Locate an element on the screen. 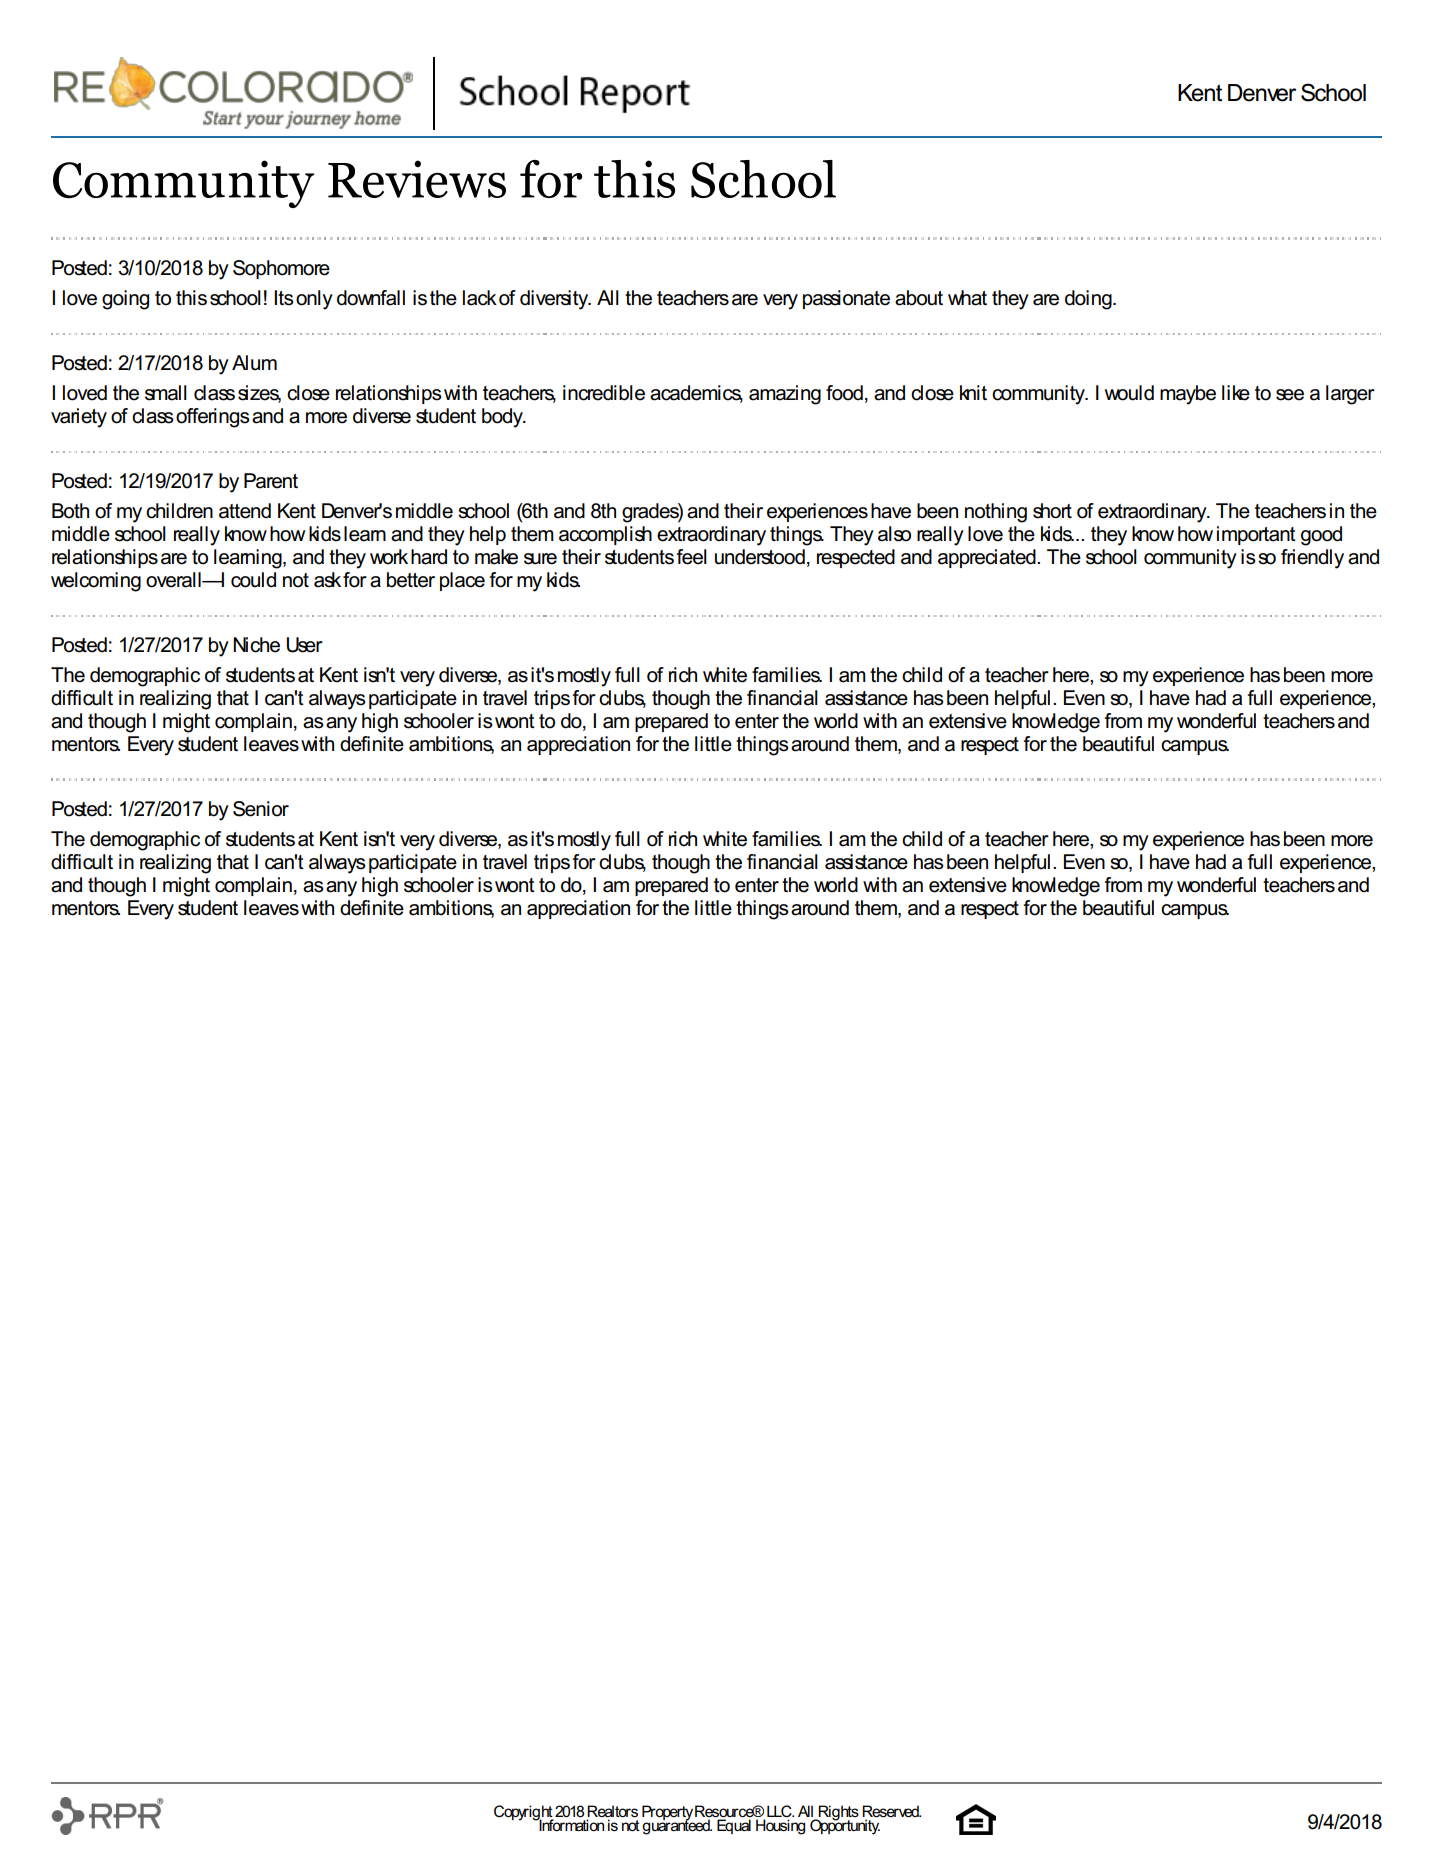 Image resolution: width=1438 pixels, height=1861 pixels. passionate is located at coordinates (846, 299).
